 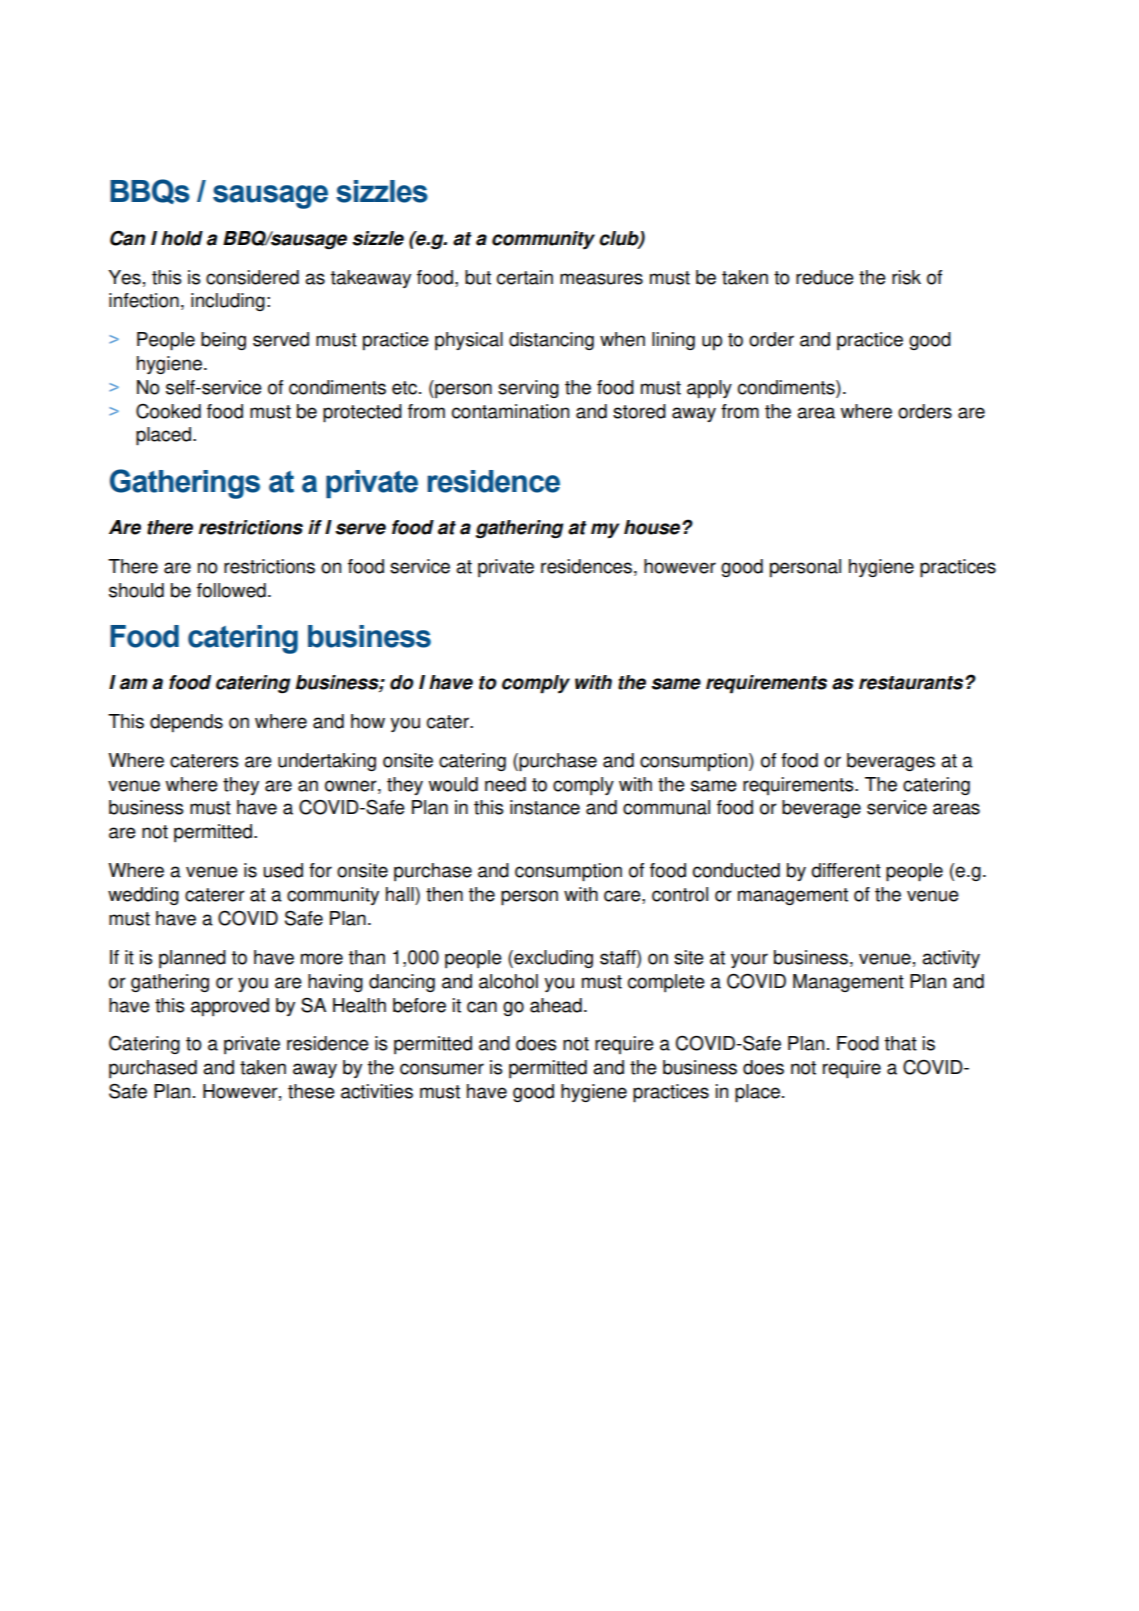 What do you see at coordinates (283, 870) in the document?
I see `used` at bounding box center [283, 870].
